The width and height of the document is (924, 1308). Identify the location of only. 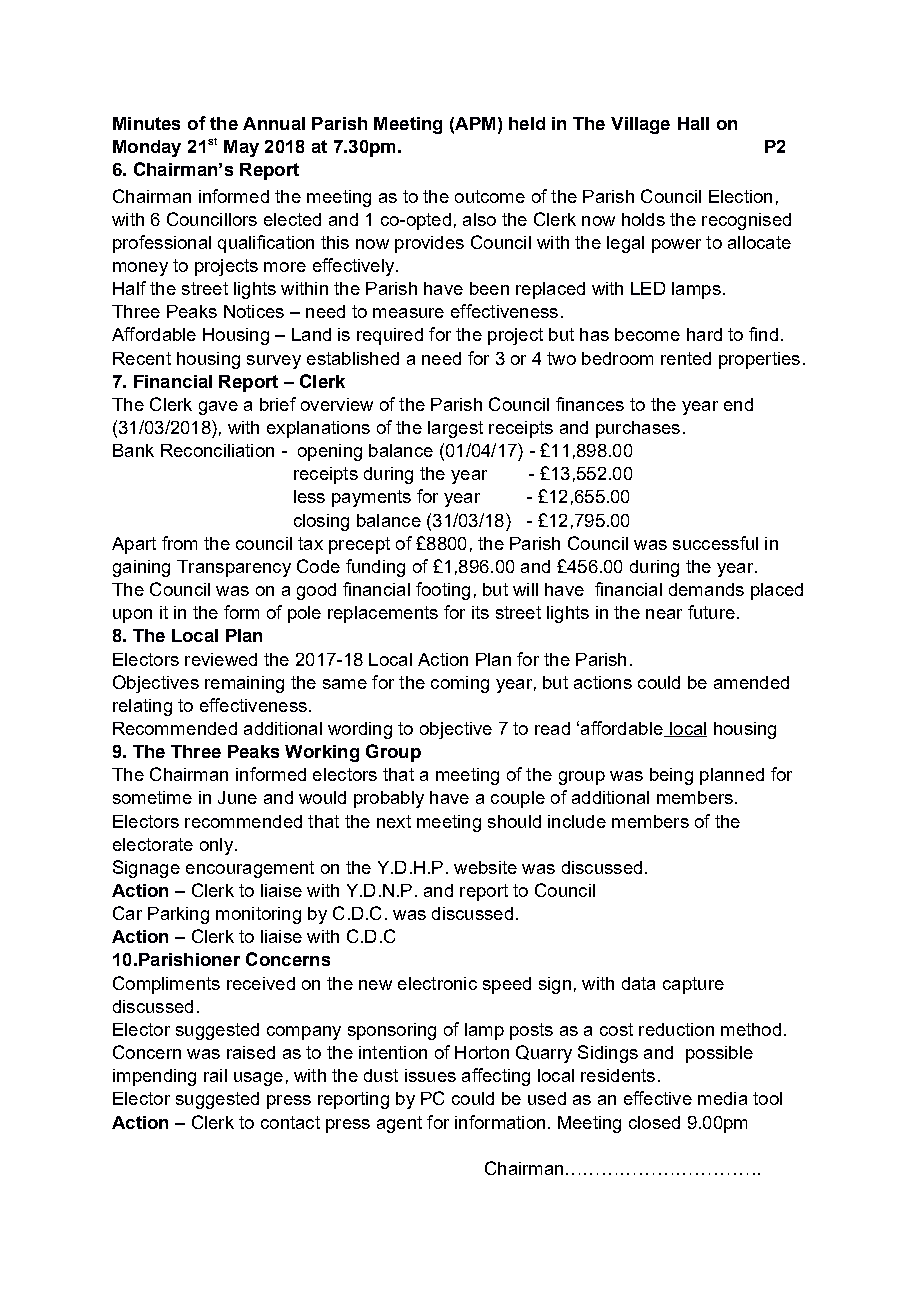
(216, 846).
